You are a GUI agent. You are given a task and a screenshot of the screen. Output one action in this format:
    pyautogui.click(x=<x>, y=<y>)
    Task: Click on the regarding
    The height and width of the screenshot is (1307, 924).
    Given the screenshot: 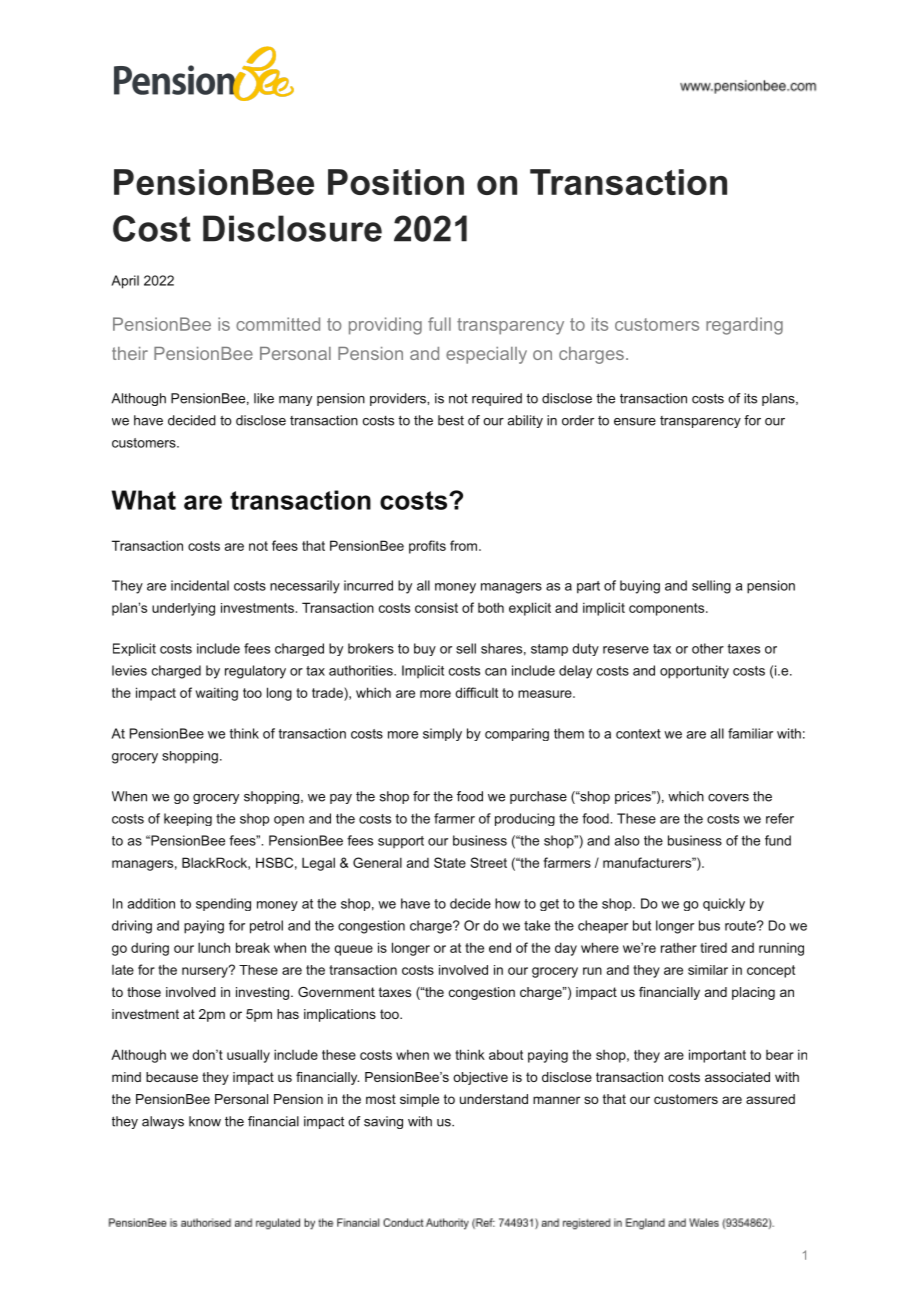 What is the action you would take?
    pyautogui.click(x=744, y=326)
